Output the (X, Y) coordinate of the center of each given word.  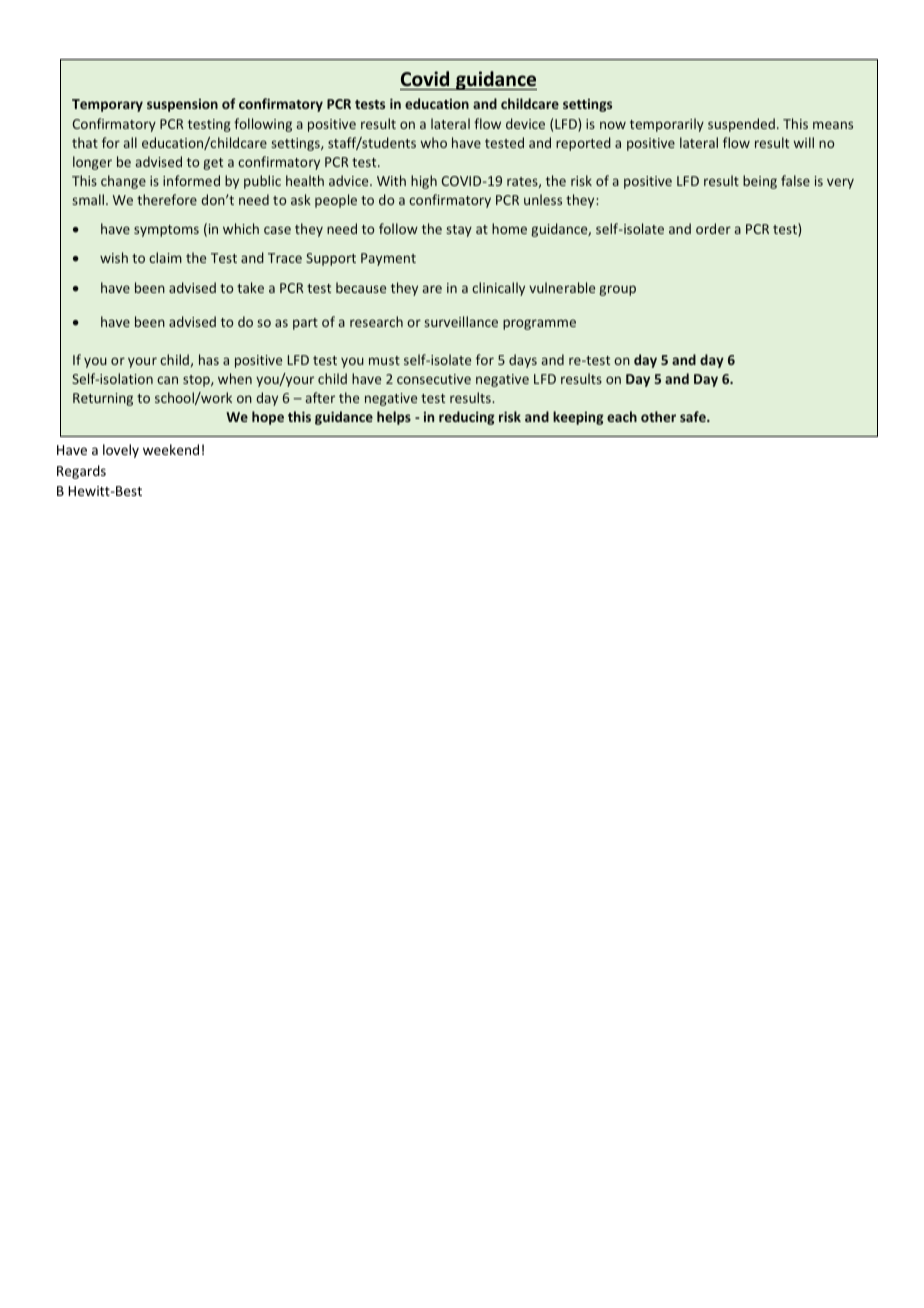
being (760, 182)
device (525, 123)
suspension (182, 105)
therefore (167, 199)
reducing (467, 418)
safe (694, 416)
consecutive (434, 379)
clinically (498, 289)
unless (543, 199)
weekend (171, 449)
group (617, 290)
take (250, 287)
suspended (741, 125)
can (167, 380)
